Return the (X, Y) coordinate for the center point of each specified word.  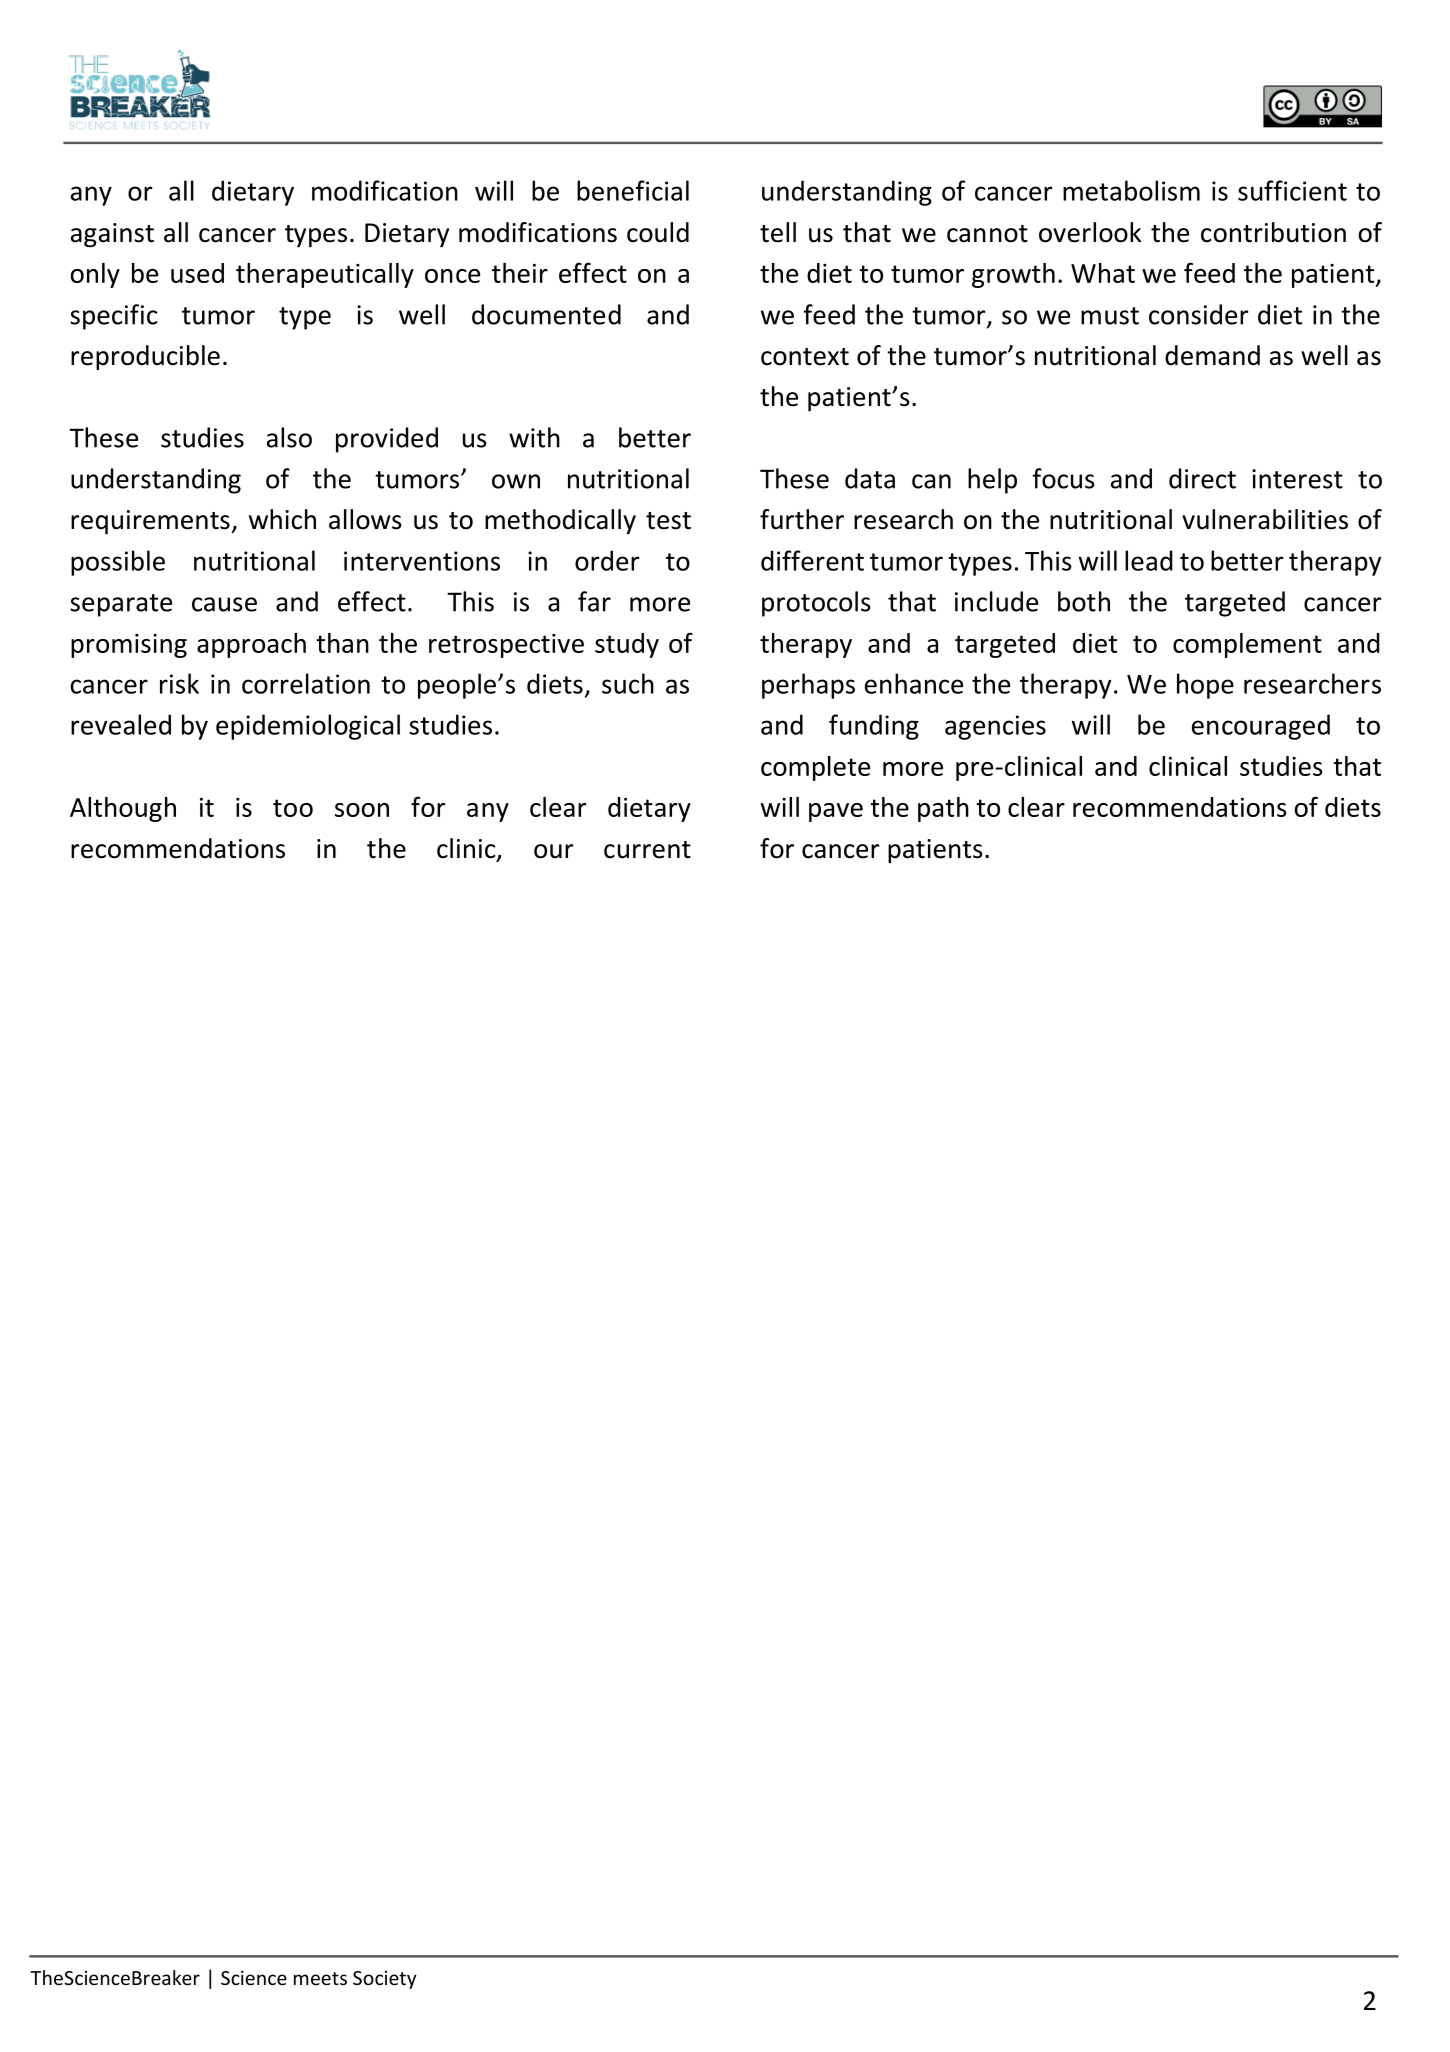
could (658, 232)
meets (320, 1978)
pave (836, 812)
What (1103, 273)
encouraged (1261, 727)
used (197, 273)
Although (123, 809)
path (943, 809)
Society (384, 1980)
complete (815, 768)
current (647, 850)
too (293, 808)
